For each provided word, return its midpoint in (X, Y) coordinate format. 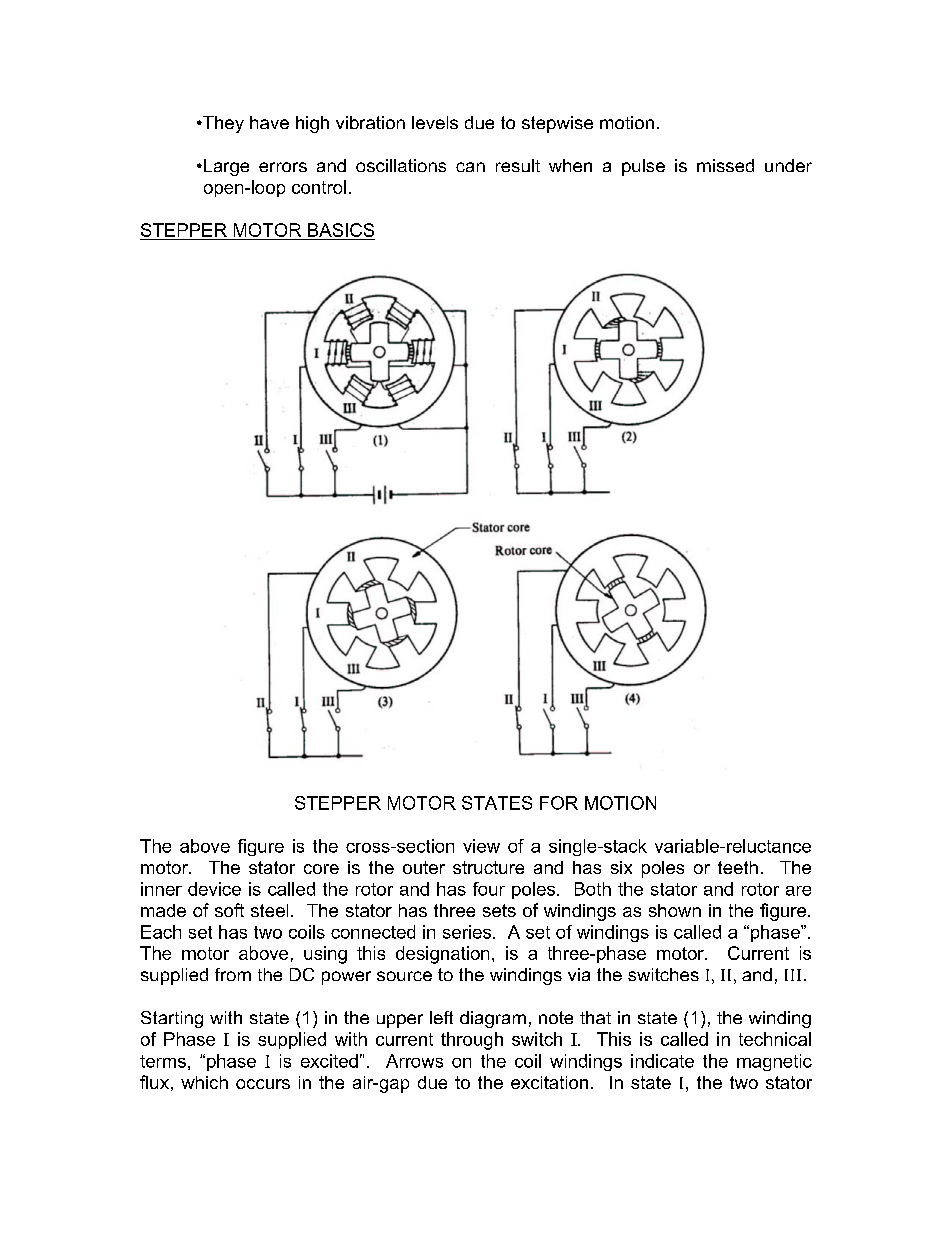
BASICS (341, 230)
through (472, 1041)
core (321, 869)
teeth (738, 867)
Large (225, 167)
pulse (643, 167)
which (204, 1082)
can (470, 167)
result (518, 165)
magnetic (774, 1062)
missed (725, 165)
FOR (559, 803)
